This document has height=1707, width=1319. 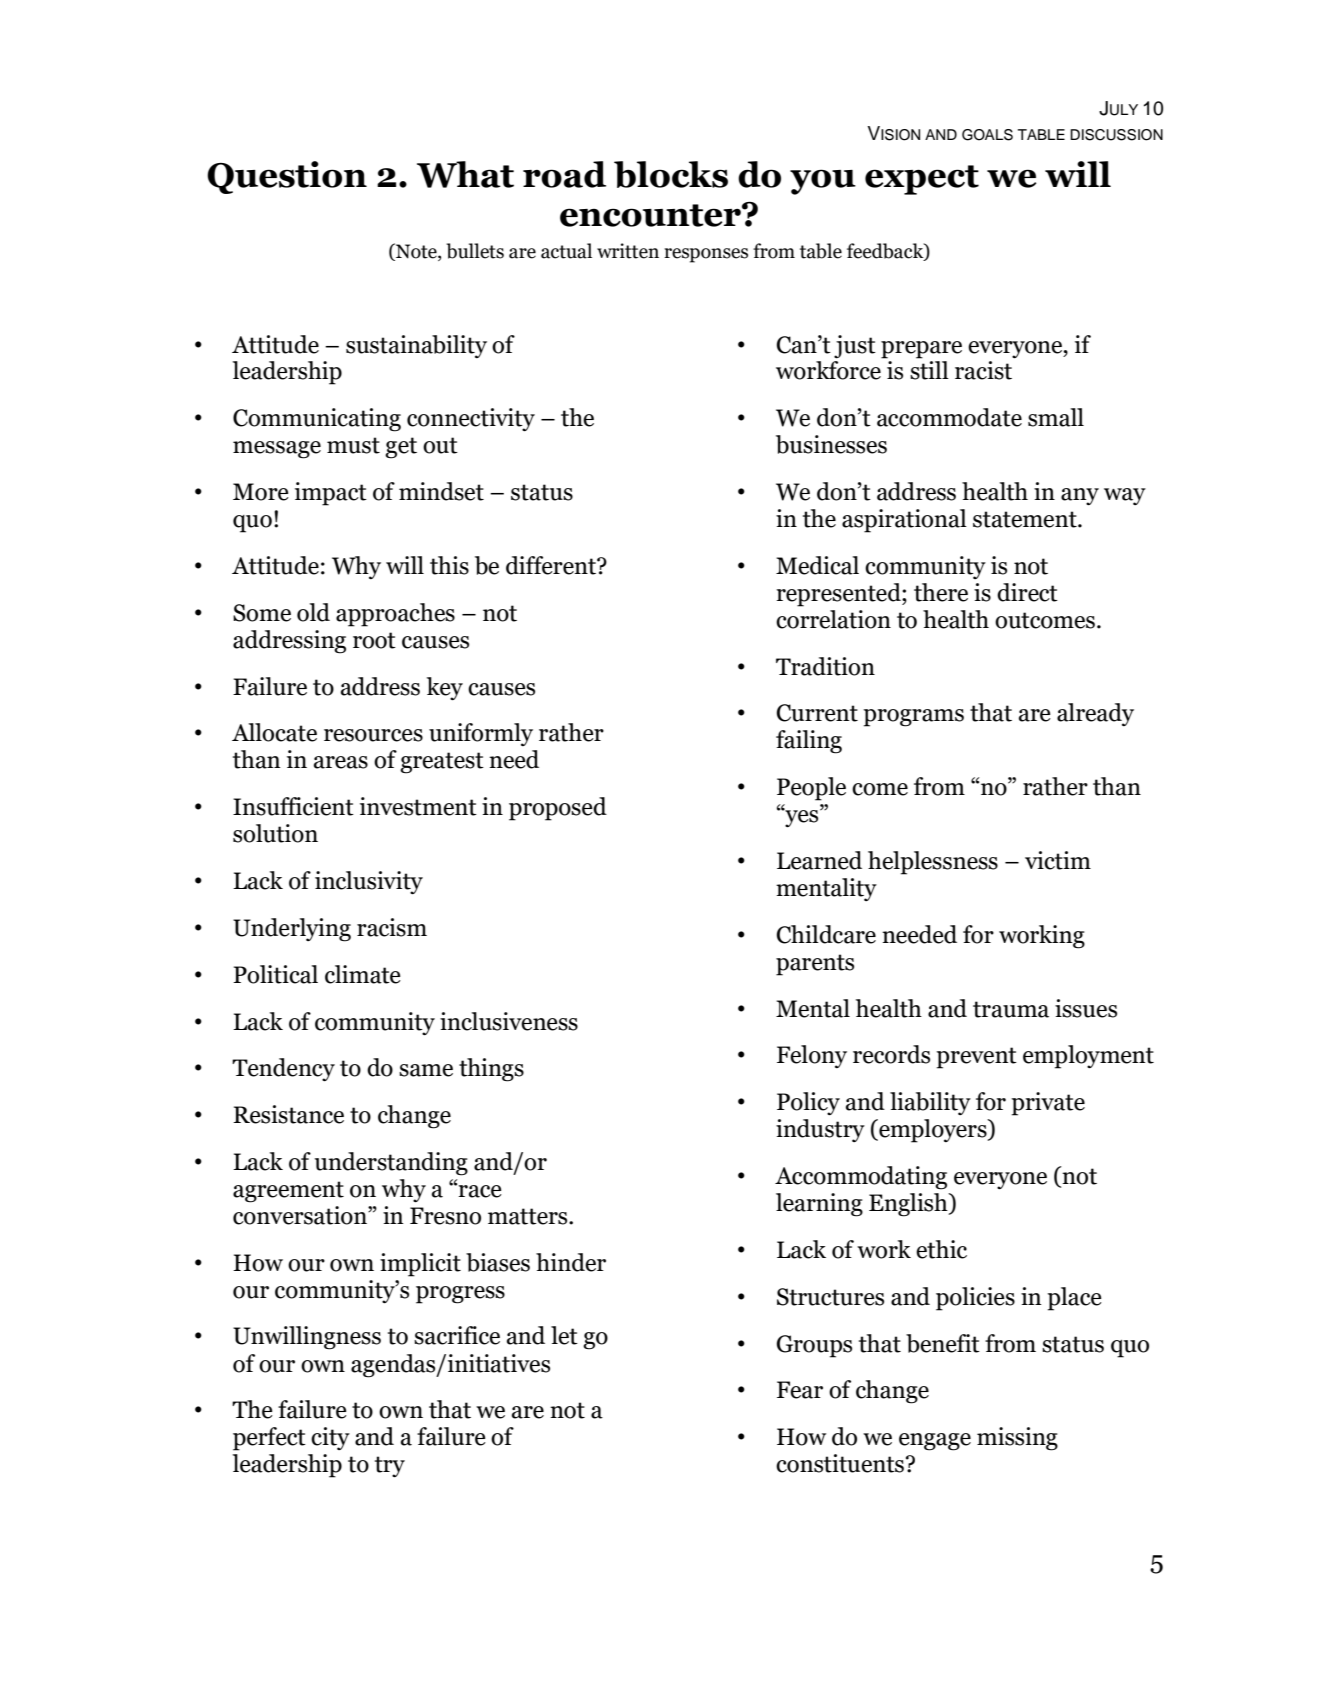 I want to click on Medical, so click(x=817, y=565).
